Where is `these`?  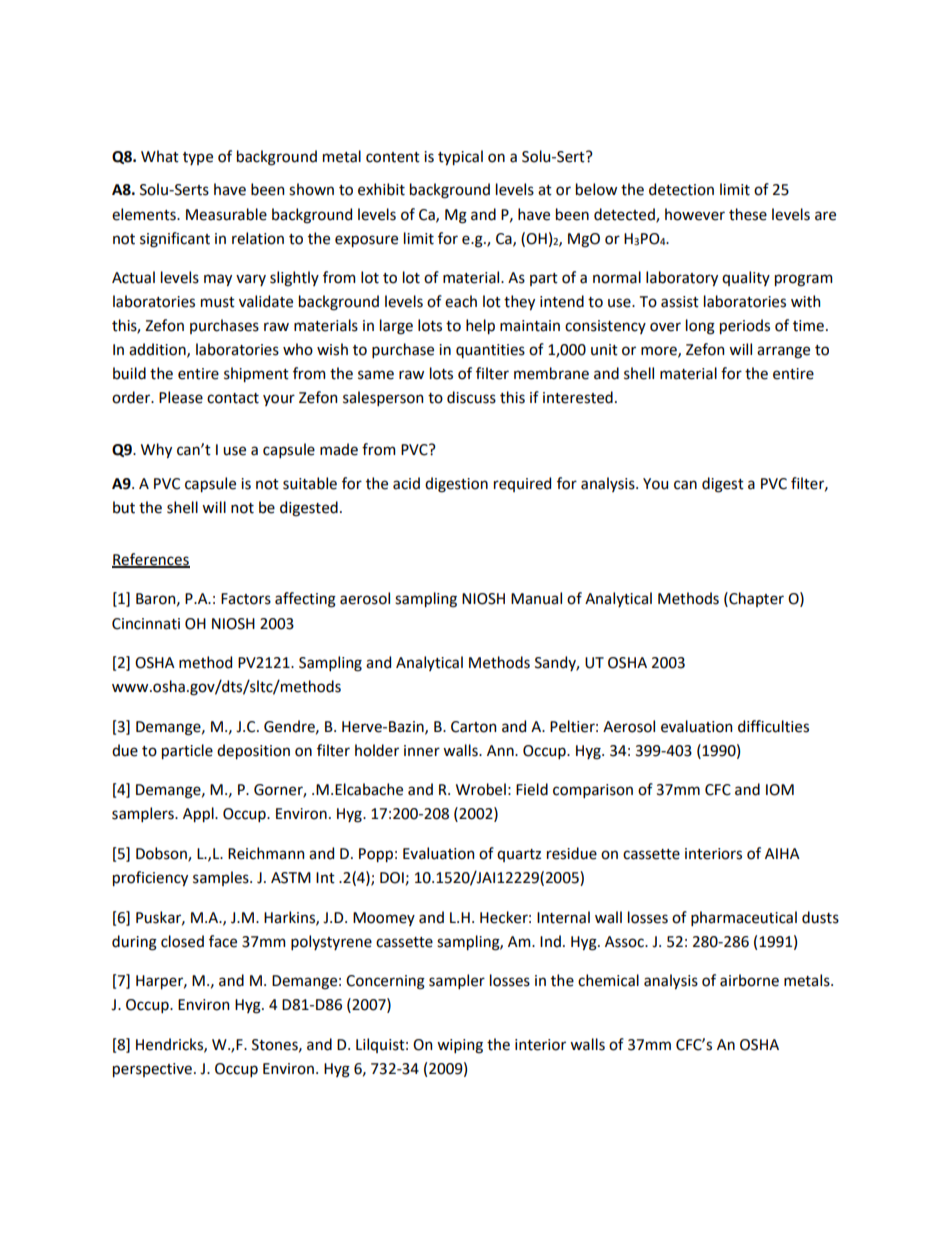
these is located at coordinates (748, 214).
